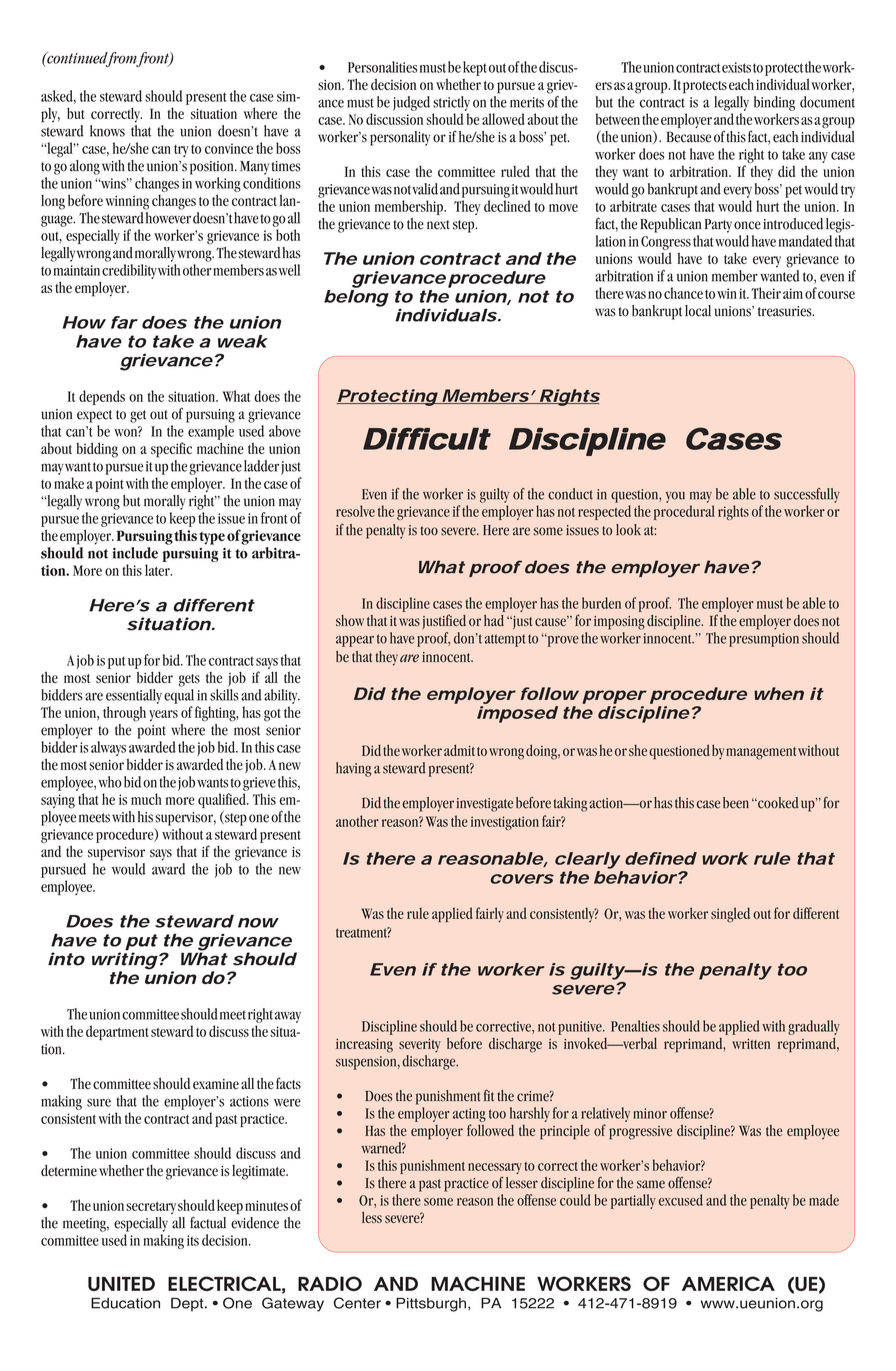 This screenshot has width=896, height=1371. Describe the element at coordinates (684, 512) in the screenshot. I see `procedural` at that location.
